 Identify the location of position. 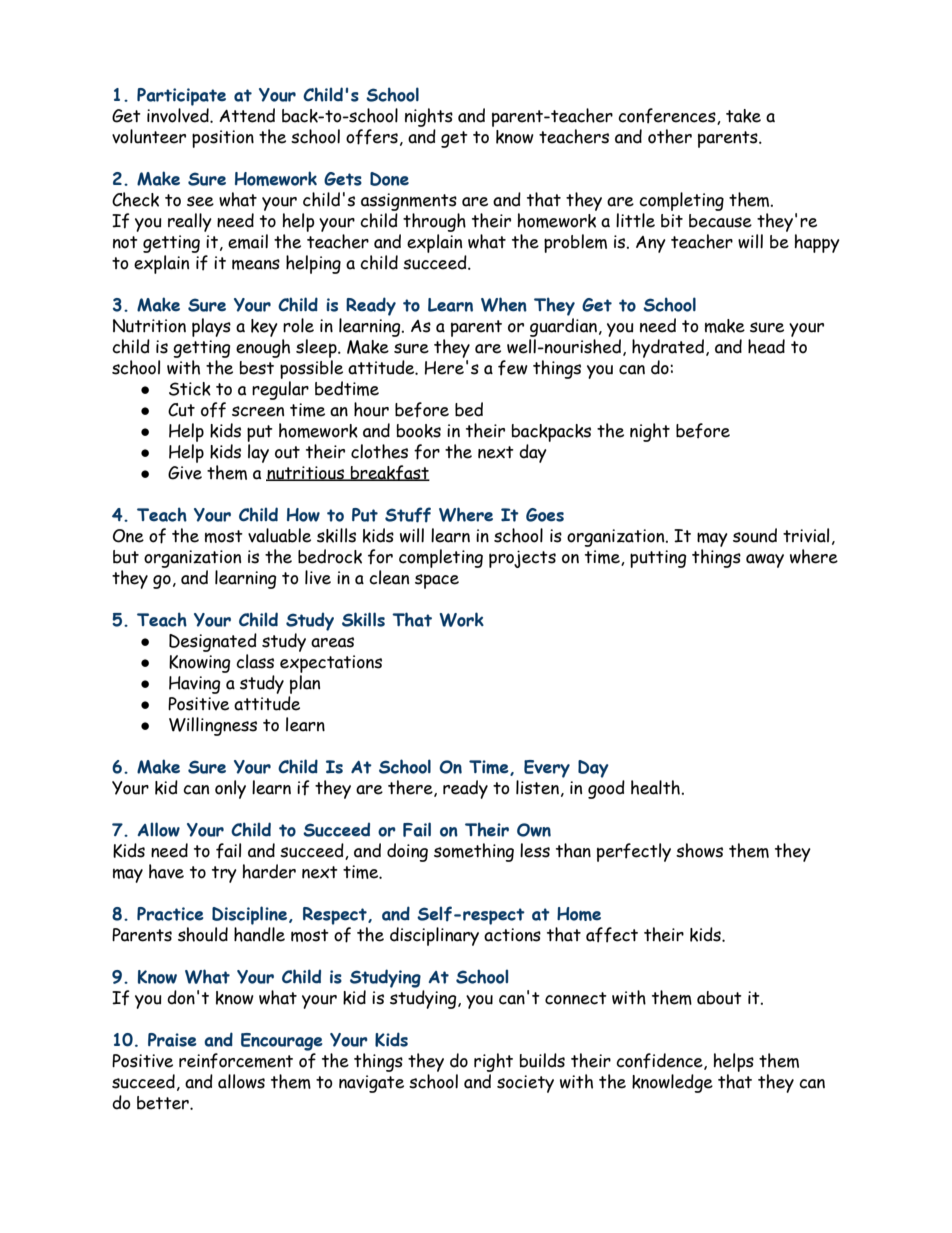
(223, 139).
